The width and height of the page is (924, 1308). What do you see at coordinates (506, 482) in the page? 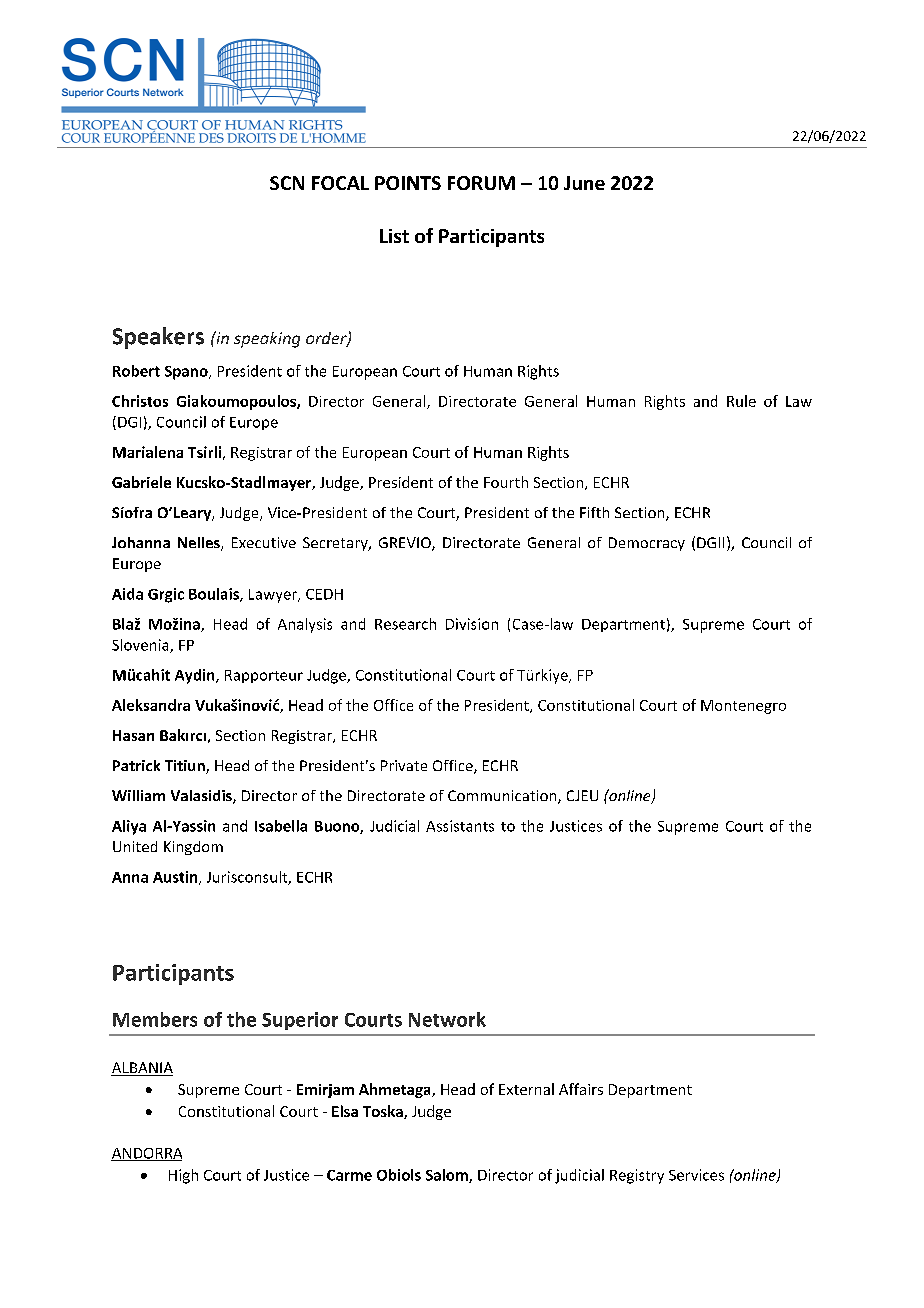
I see `Fourth` at bounding box center [506, 482].
